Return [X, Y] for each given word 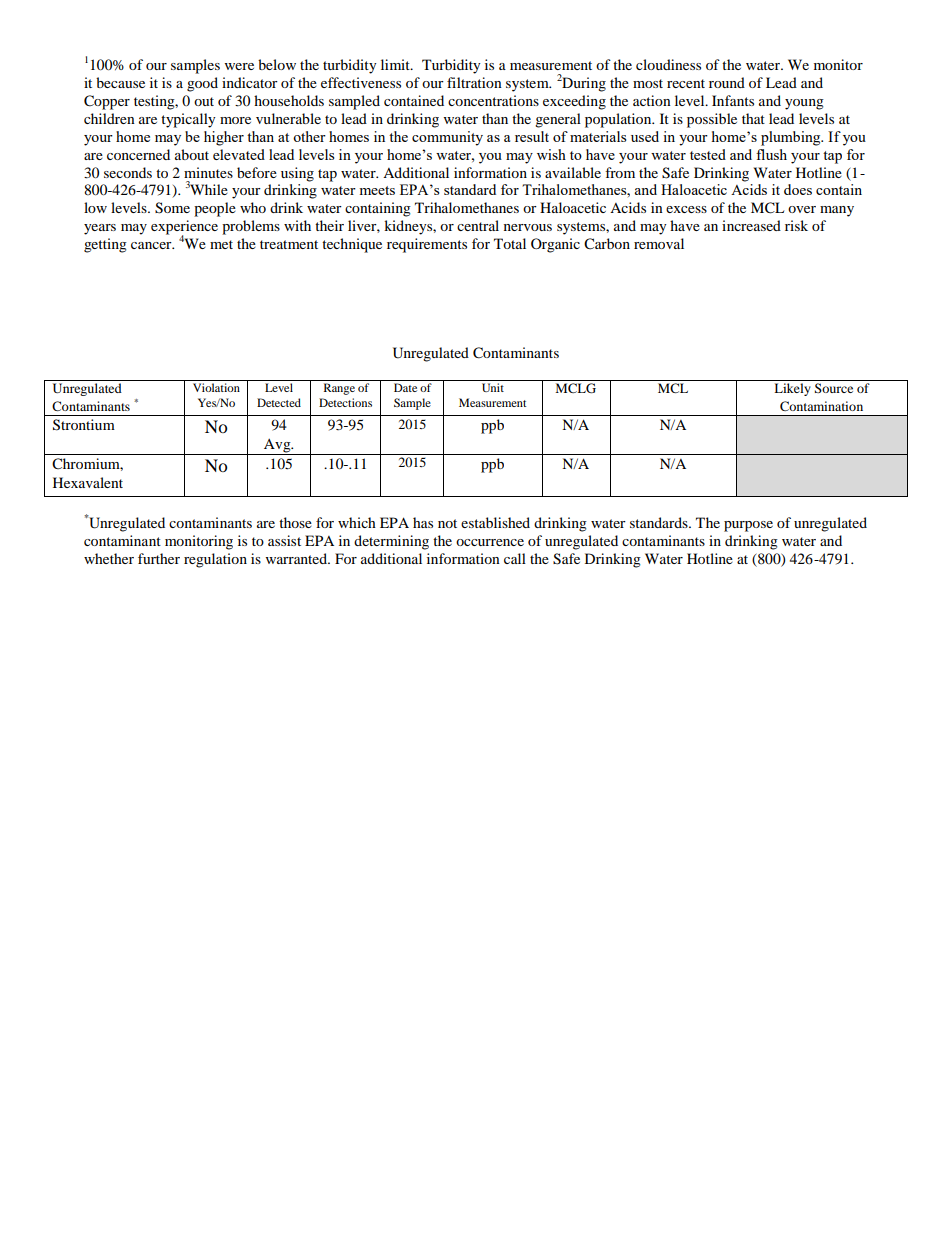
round [727, 82]
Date [405, 387]
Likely [792, 389]
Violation [216, 387]
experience [184, 228]
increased [751, 225]
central [478, 225]
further [159, 558]
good [202, 84]
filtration [474, 82]
